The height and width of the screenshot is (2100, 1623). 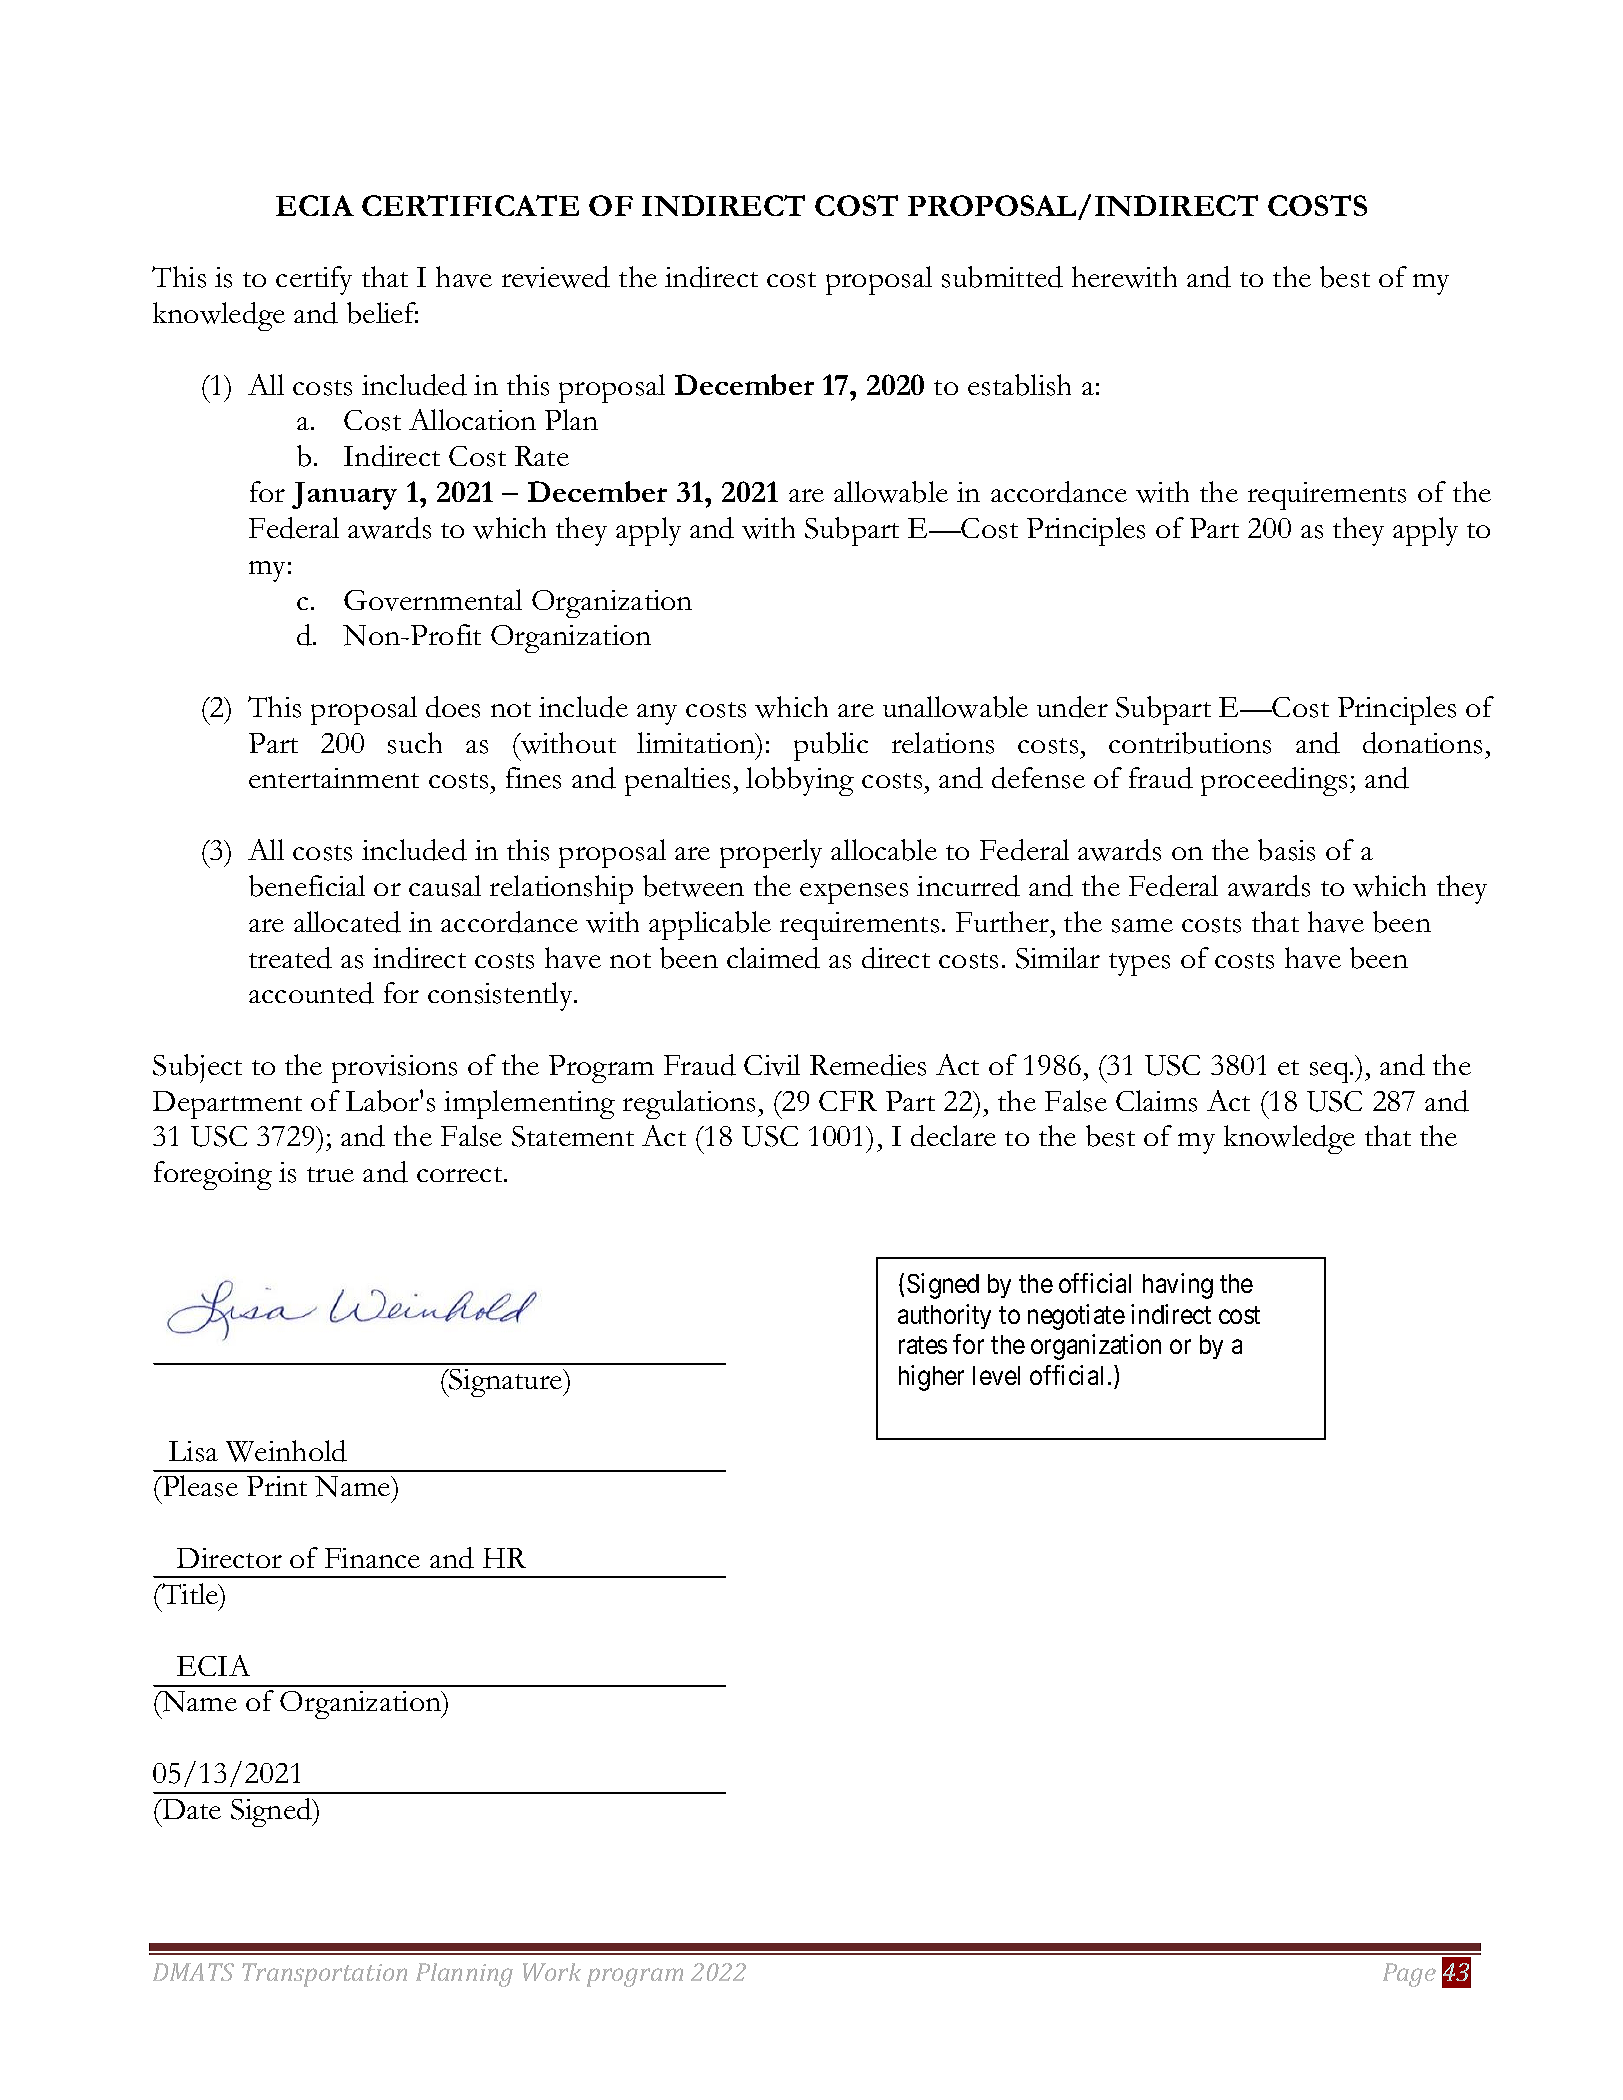 What do you see at coordinates (1019, 385) in the screenshot?
I see `establish` at bounding box center [1019, 385].
